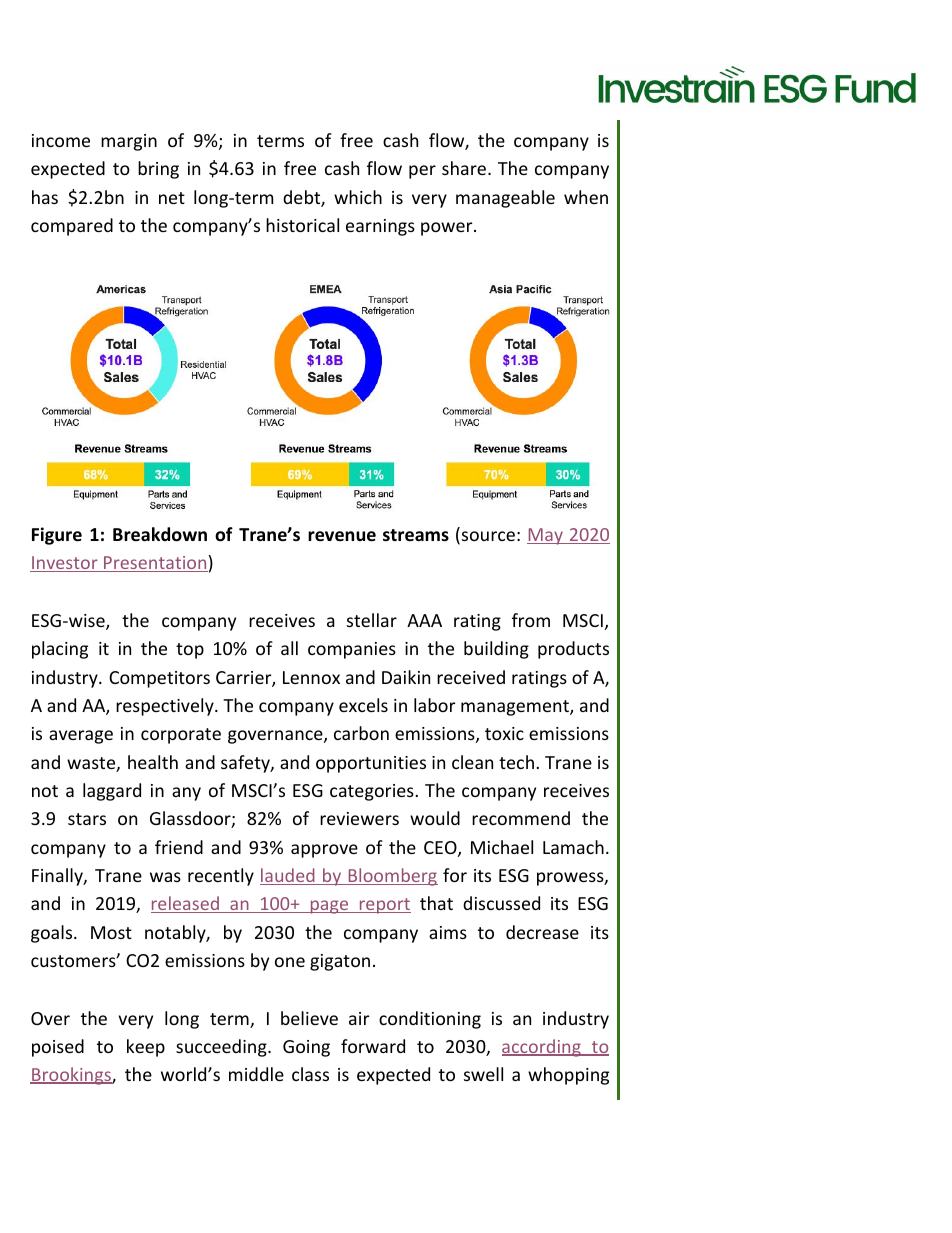 The width and height of the screenshot is (952, 1233). What do you see at coordinates (516, 762) in the screenshot?
I see `tech` at bounding box center [516, 762].
